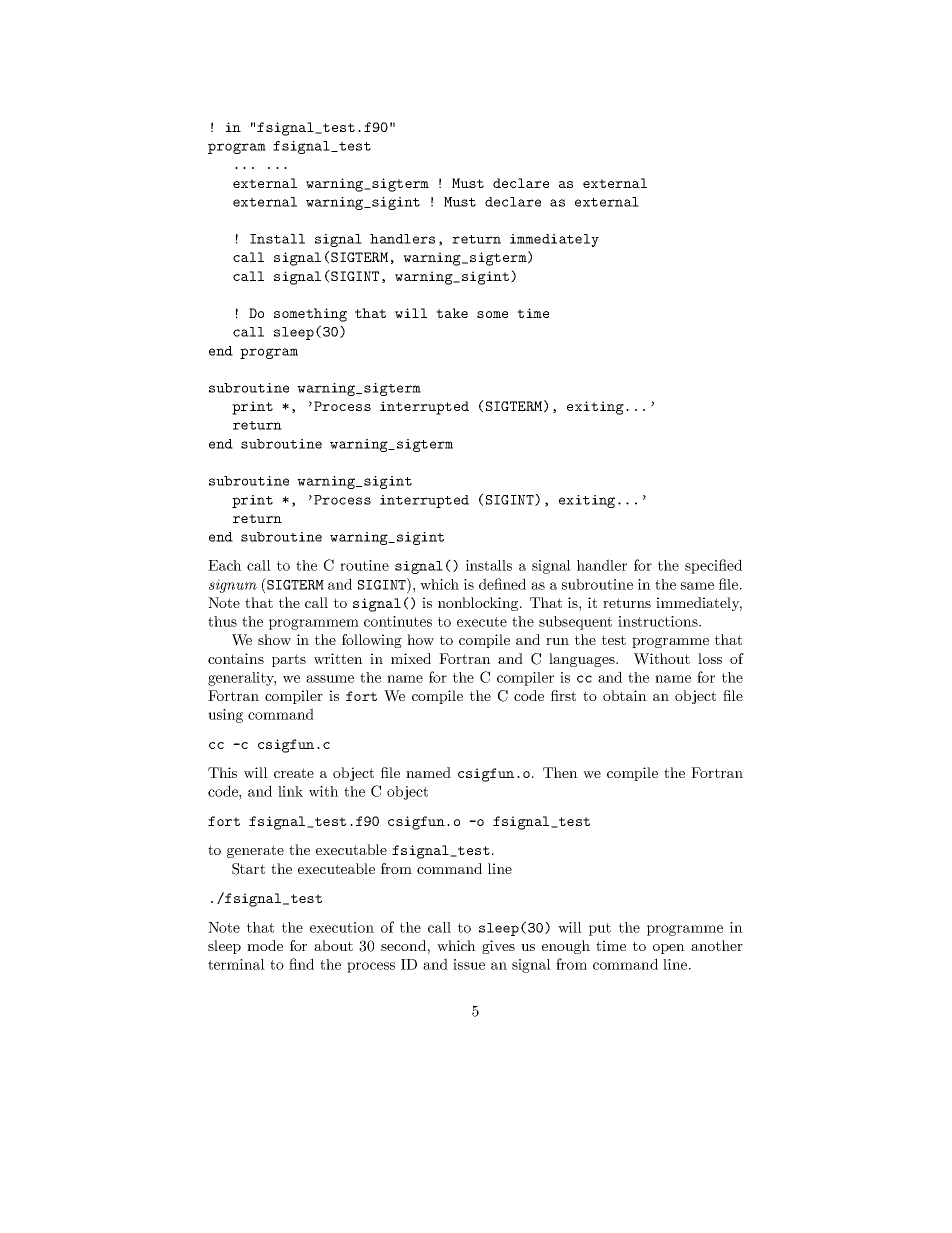 Image resolution: width=952 pixels, height=1233 pixels. Describe the element at coordinates (479, 604) in the screenshot. I see `nonblocking` at that location.
